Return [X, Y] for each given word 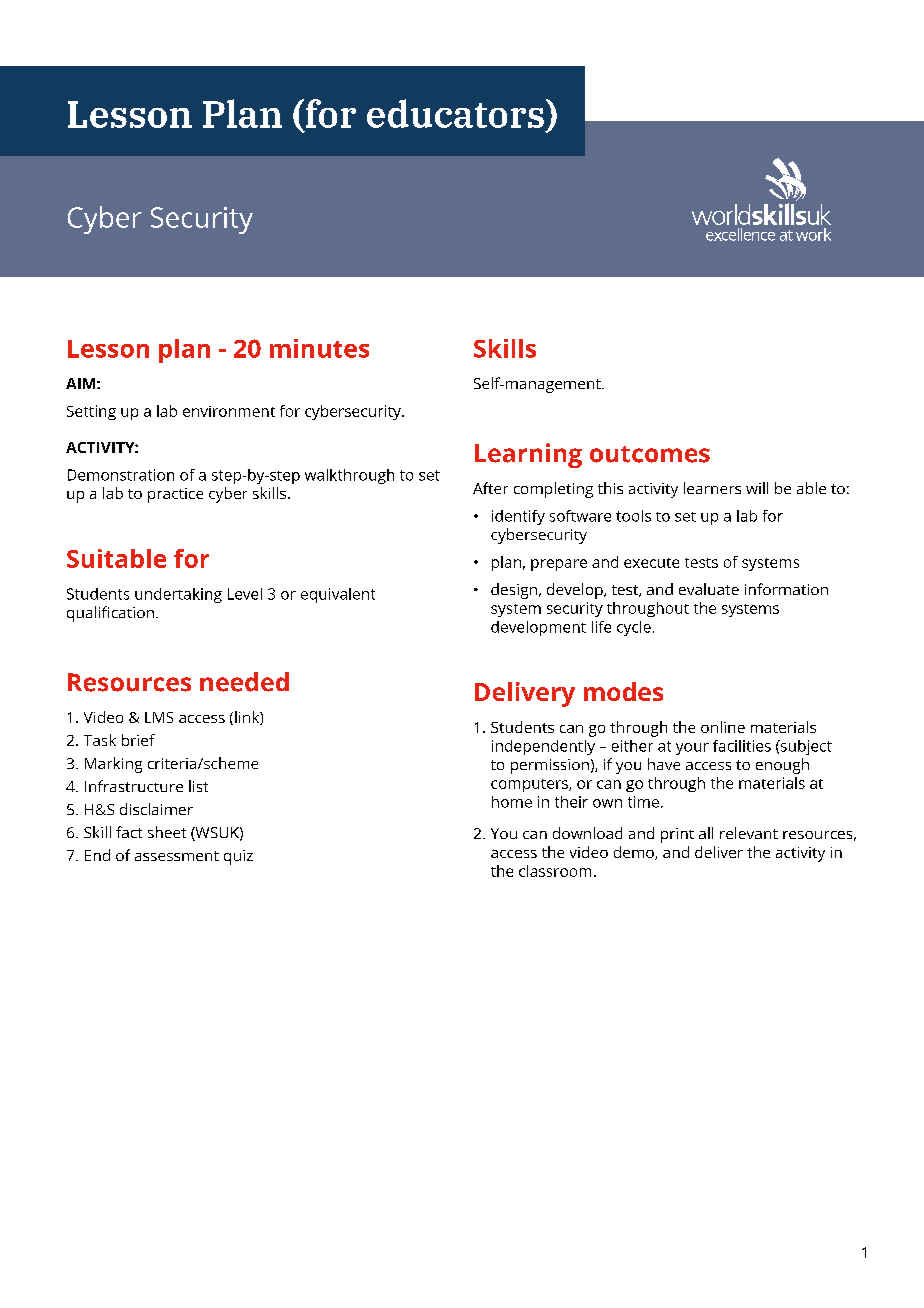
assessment [177, 856]
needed [244, 682]
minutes [319, 348]
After [490, 488]
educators [455, 113]
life [601, 627]
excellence [740, 234]
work [813, 234]
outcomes [650, 454]
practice [175, 495]
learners [712, 488]
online [723, 727]
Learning [528, 455]
